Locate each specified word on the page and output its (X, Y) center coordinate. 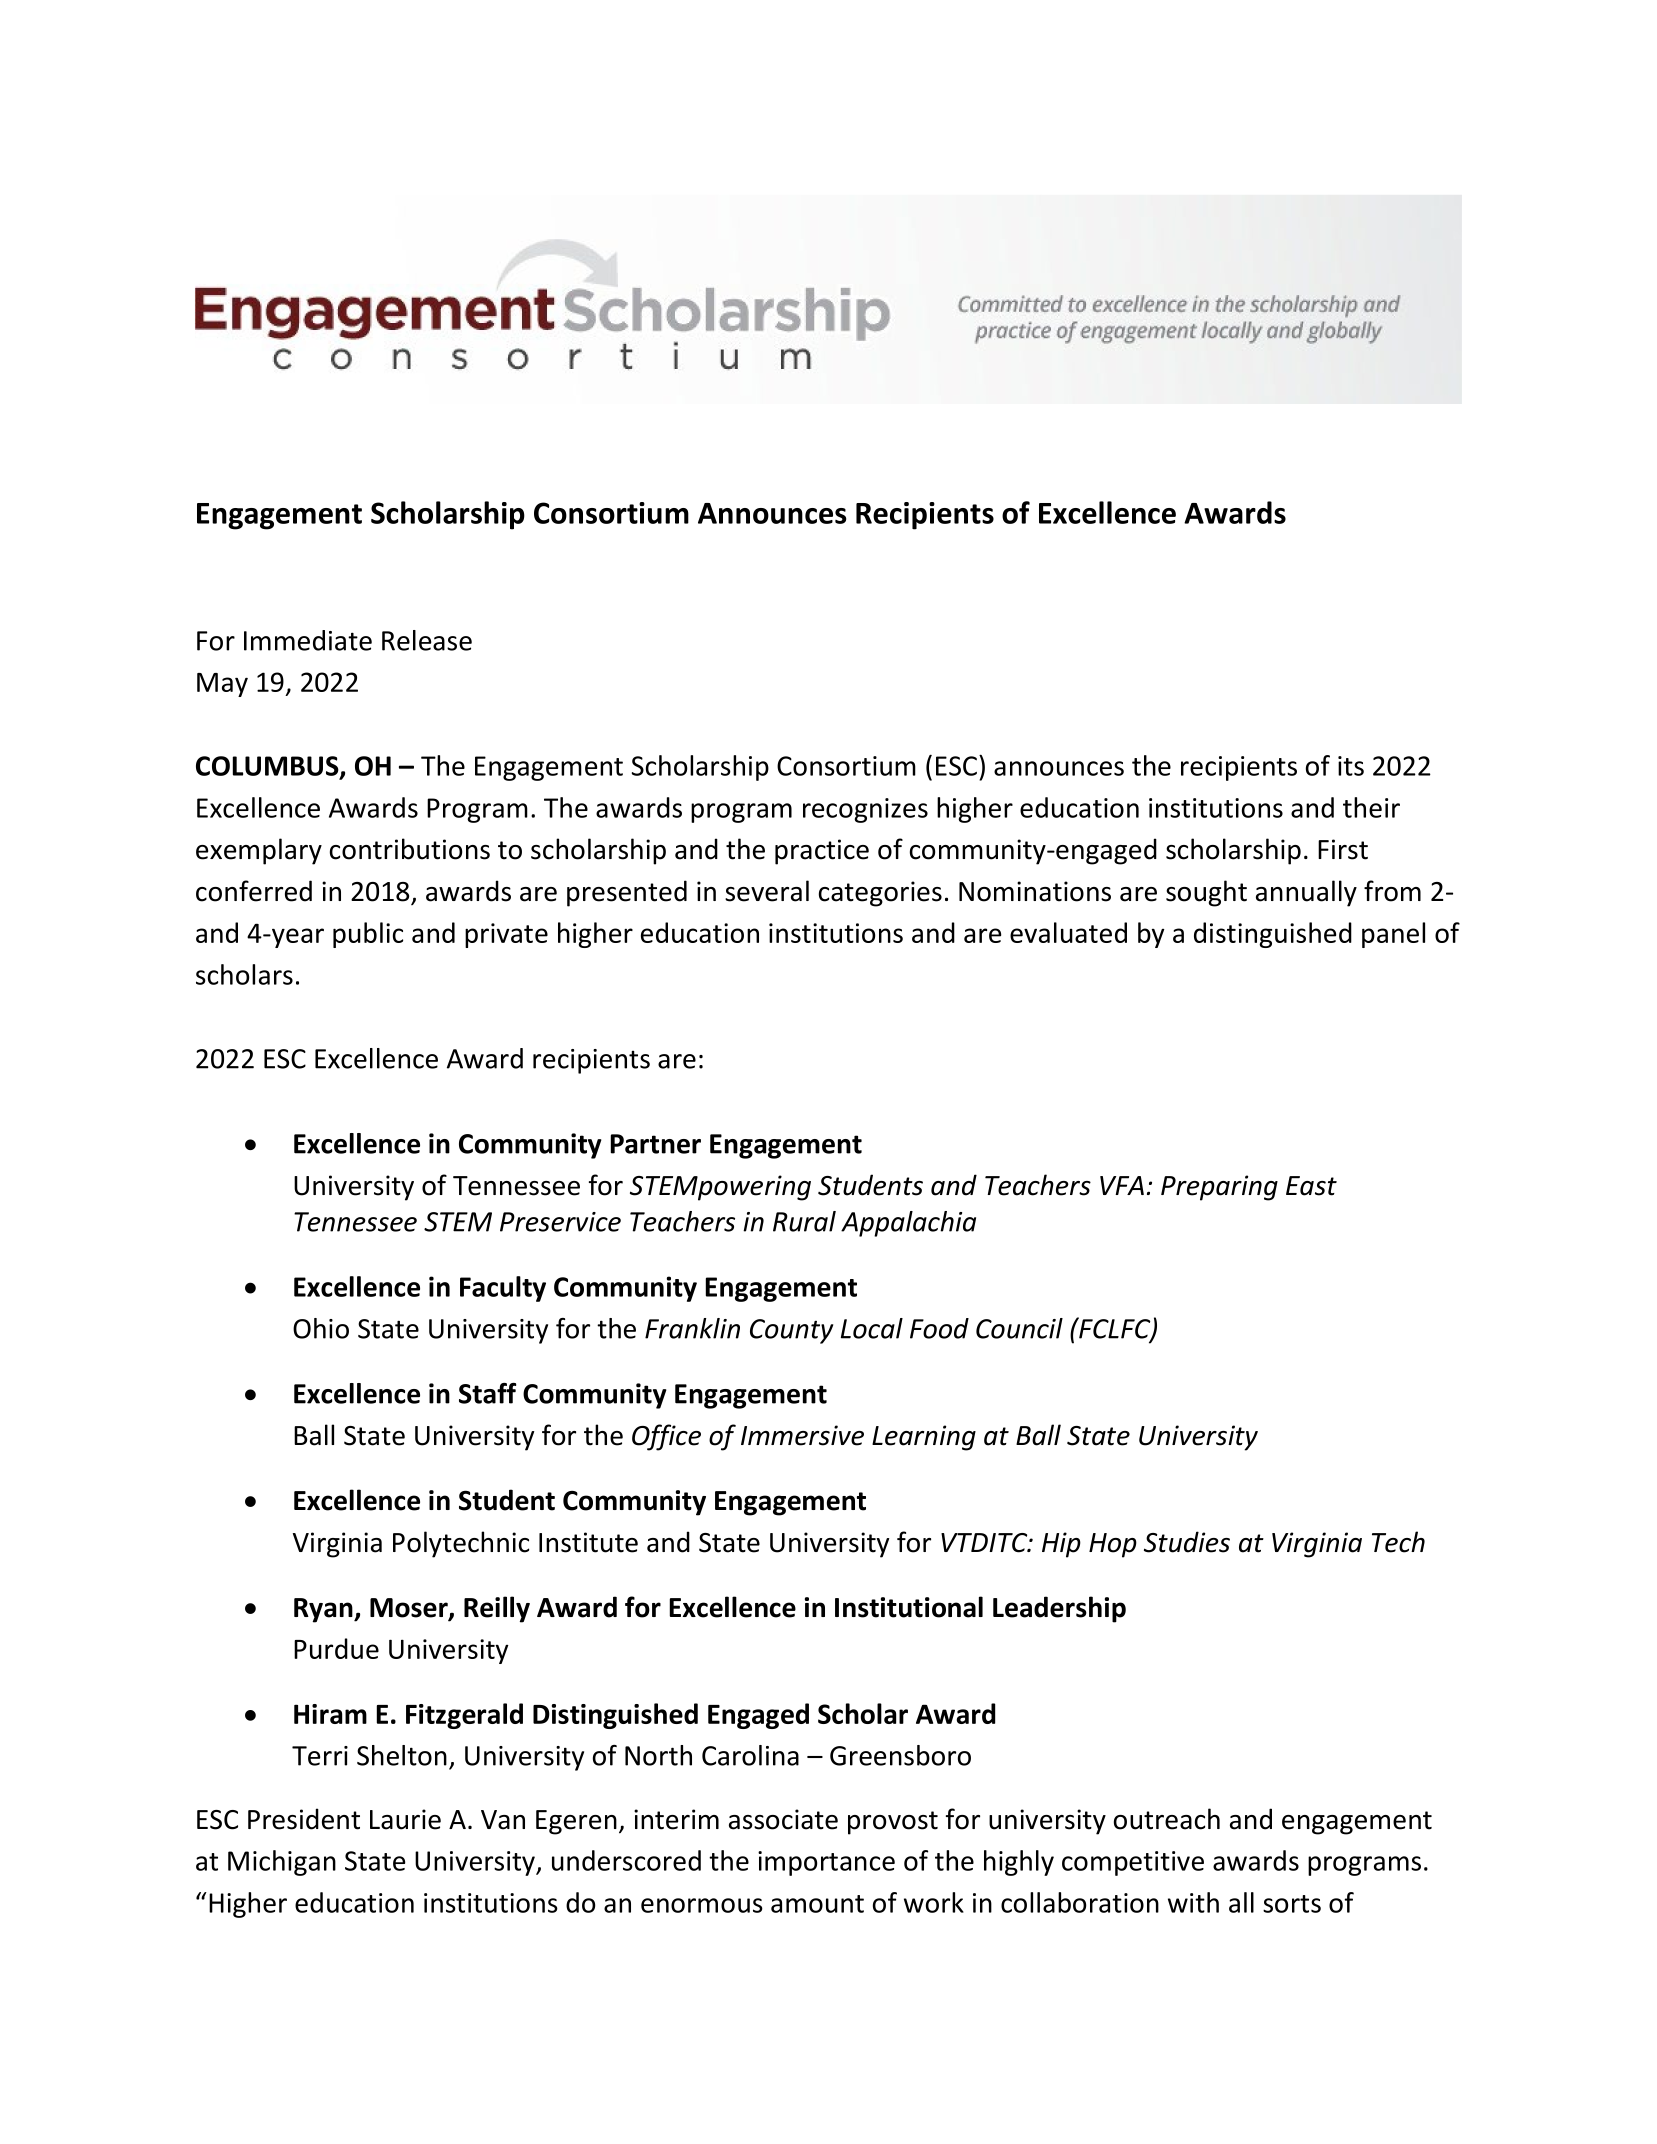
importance (826, 1863)
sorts (1292, 1904)
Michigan (282, 1863)
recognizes (865, 810)
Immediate (308, 640)
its (1351, 766)
